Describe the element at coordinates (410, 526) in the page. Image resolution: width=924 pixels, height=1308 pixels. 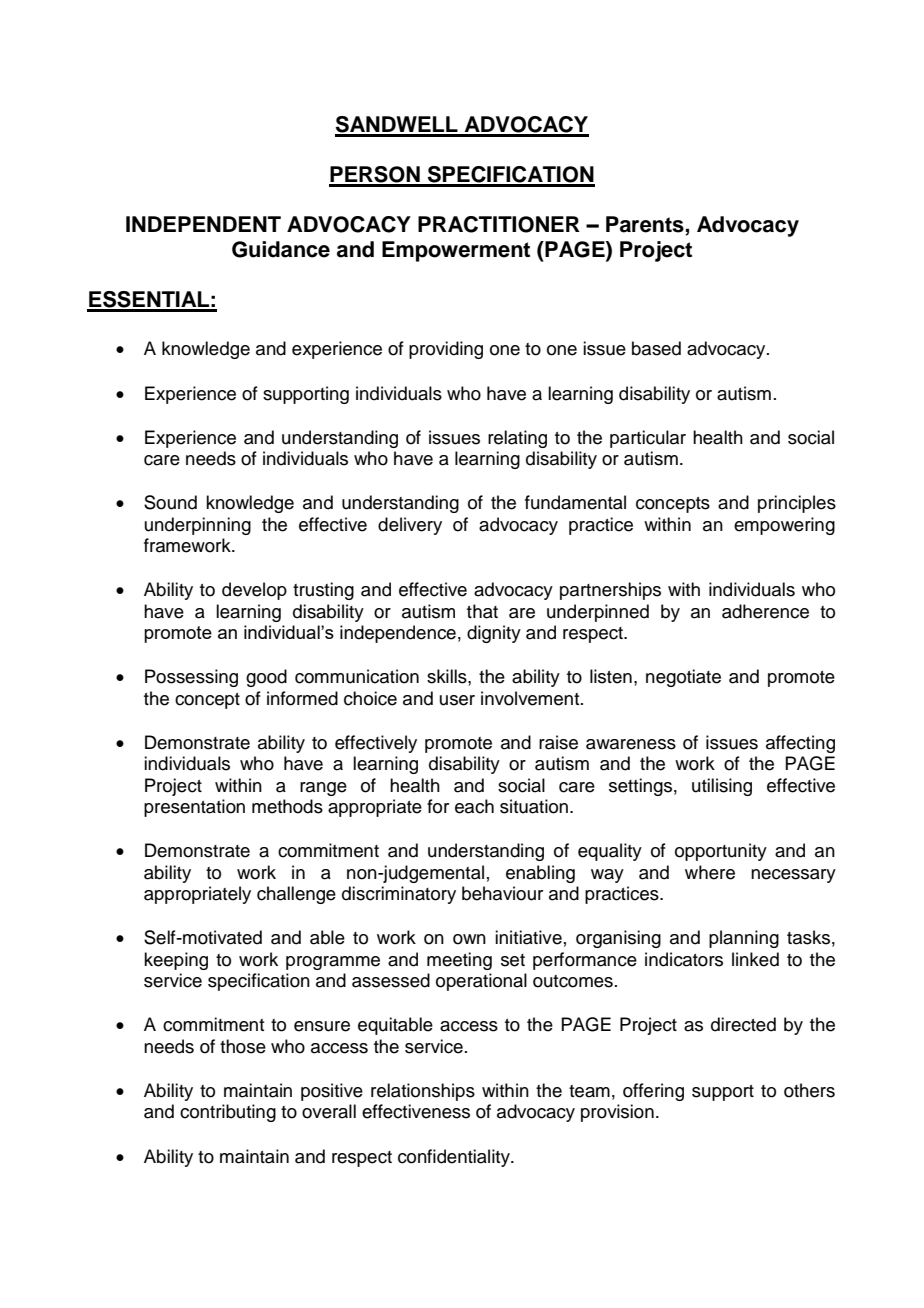
I see `delivery` at that location.
